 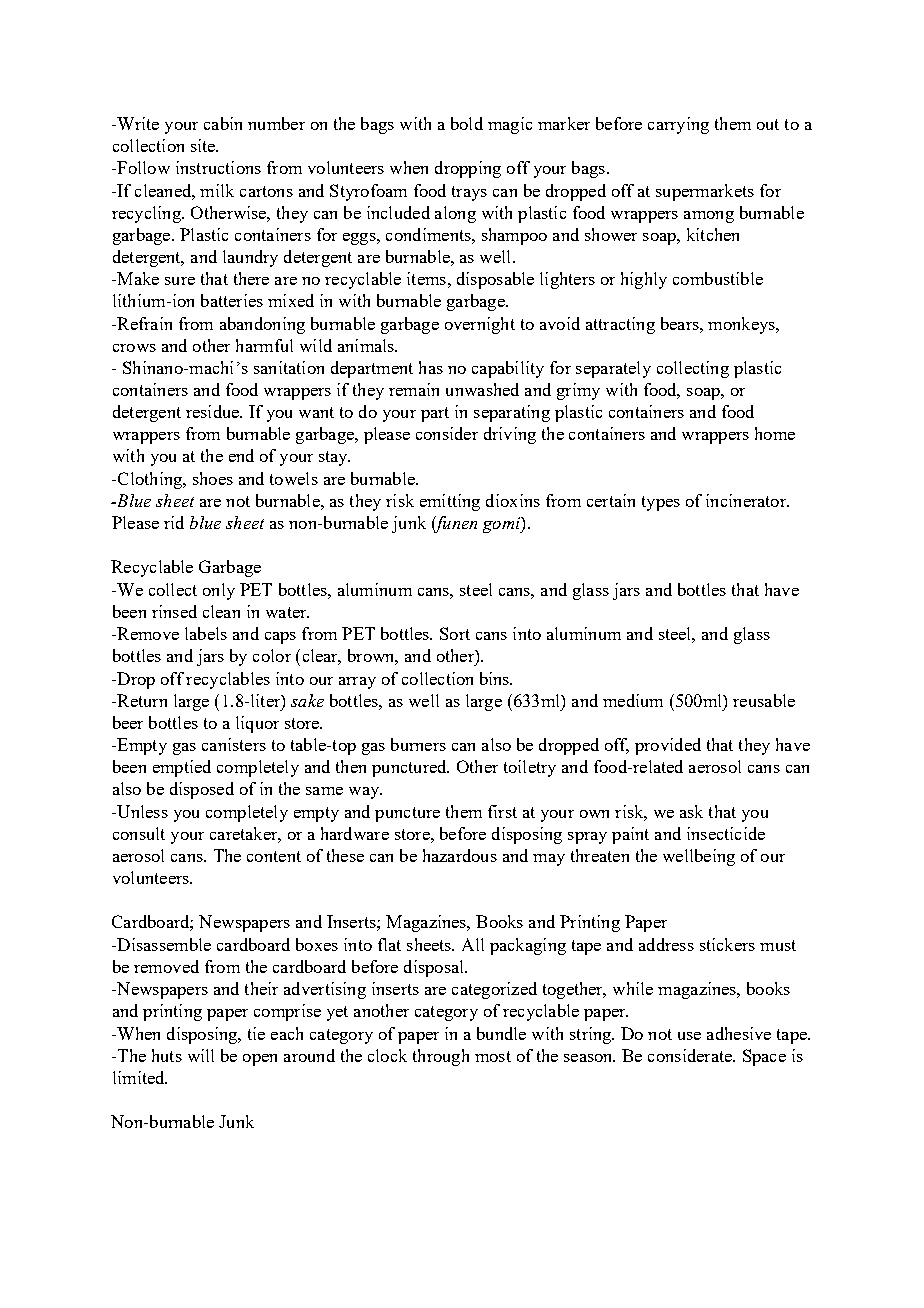 What do you see at coordinates (241, 455) in the screenshot?
I see `end` at bounding box center [241, 455].
